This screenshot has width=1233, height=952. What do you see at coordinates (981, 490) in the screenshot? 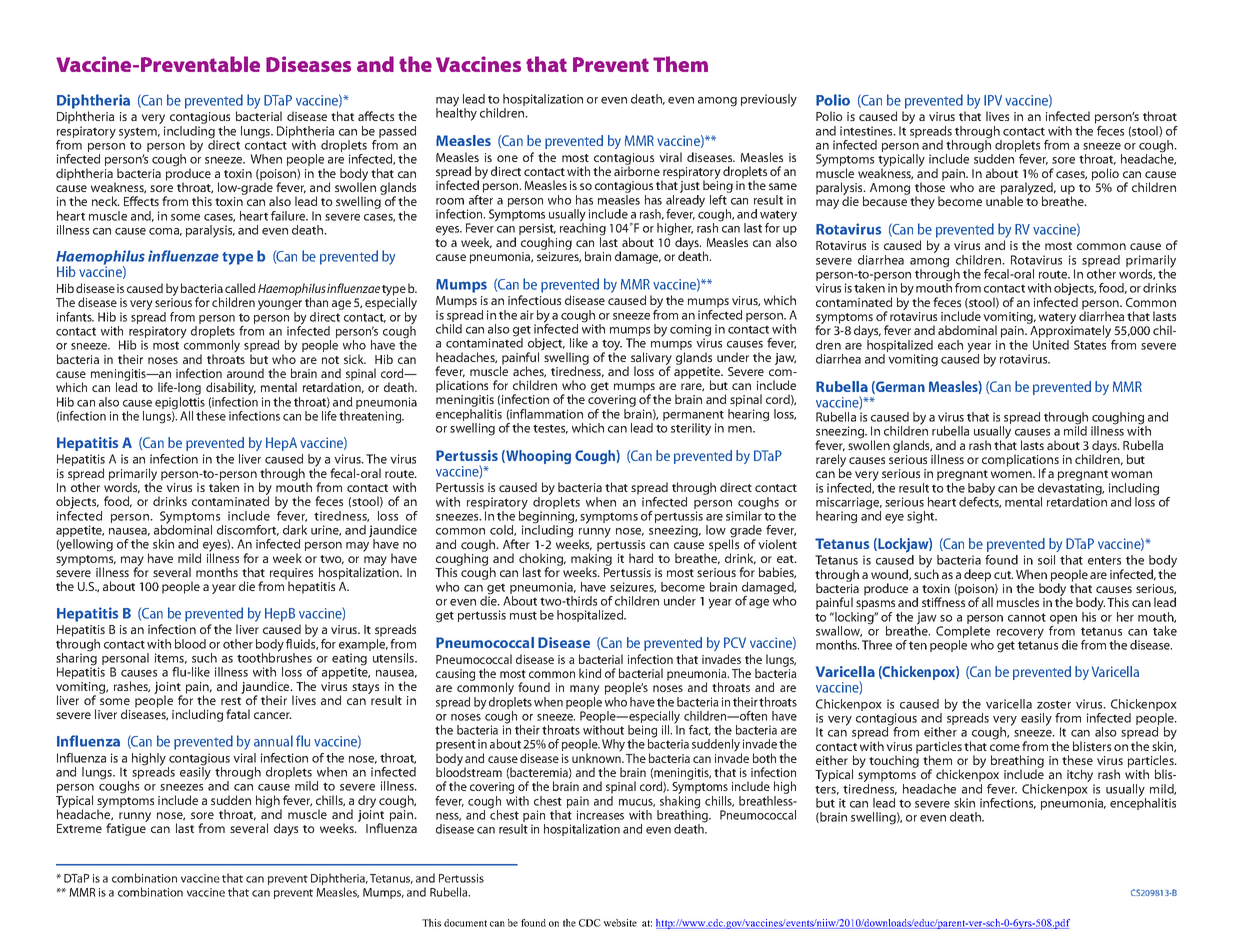
I see `baby` at bounding box center [981, 490].
